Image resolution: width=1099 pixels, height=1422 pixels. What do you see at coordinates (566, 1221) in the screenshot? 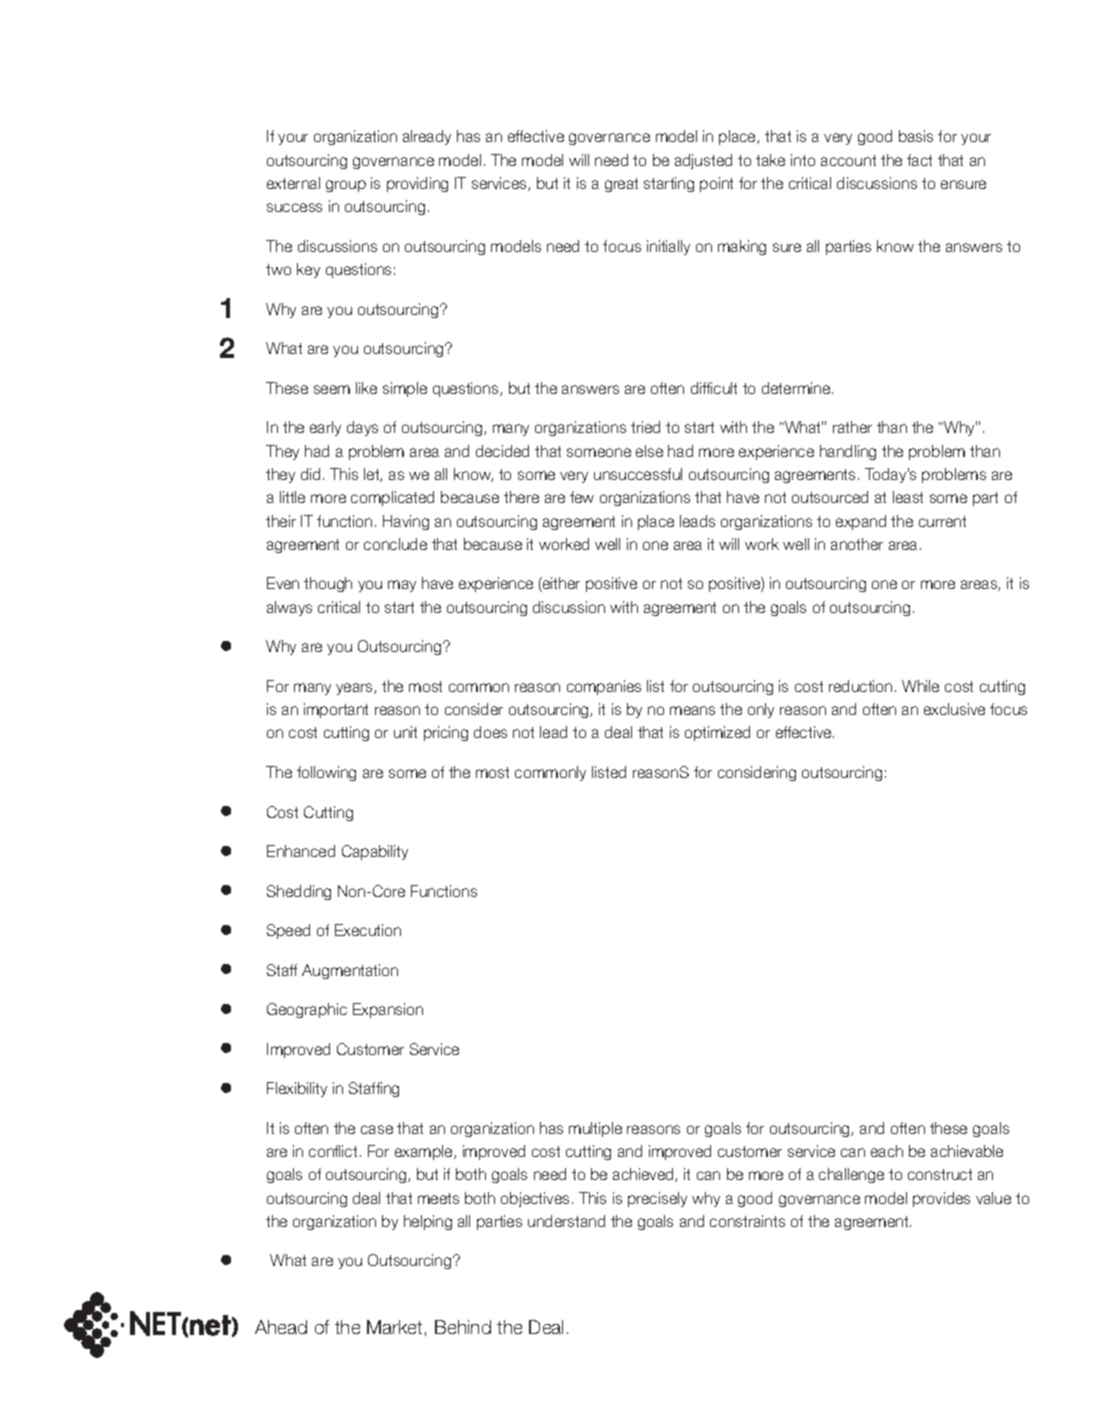
I see `understand` at bounding box center [566, 1221].
